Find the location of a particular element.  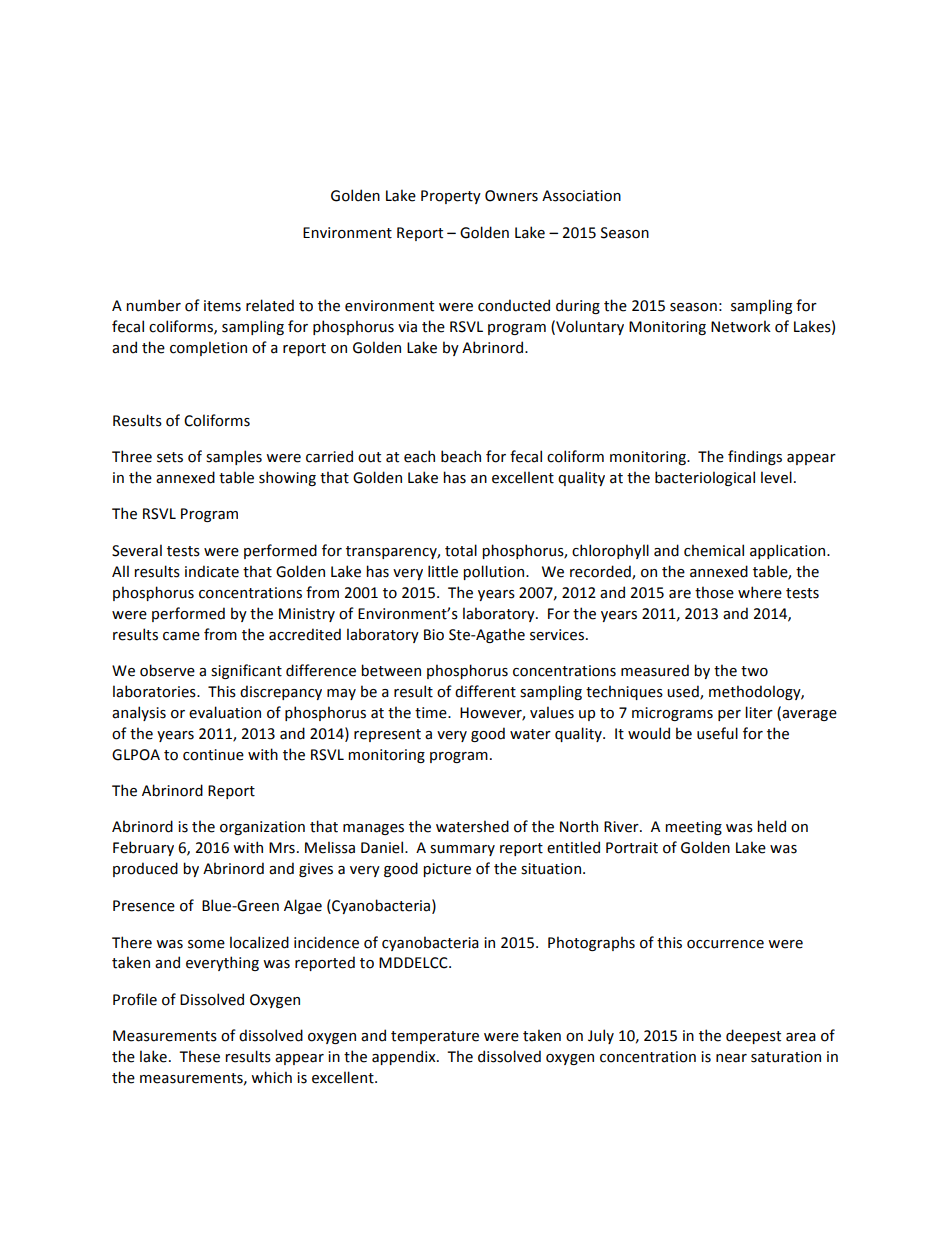

total is located at coordinates (461, 550).
